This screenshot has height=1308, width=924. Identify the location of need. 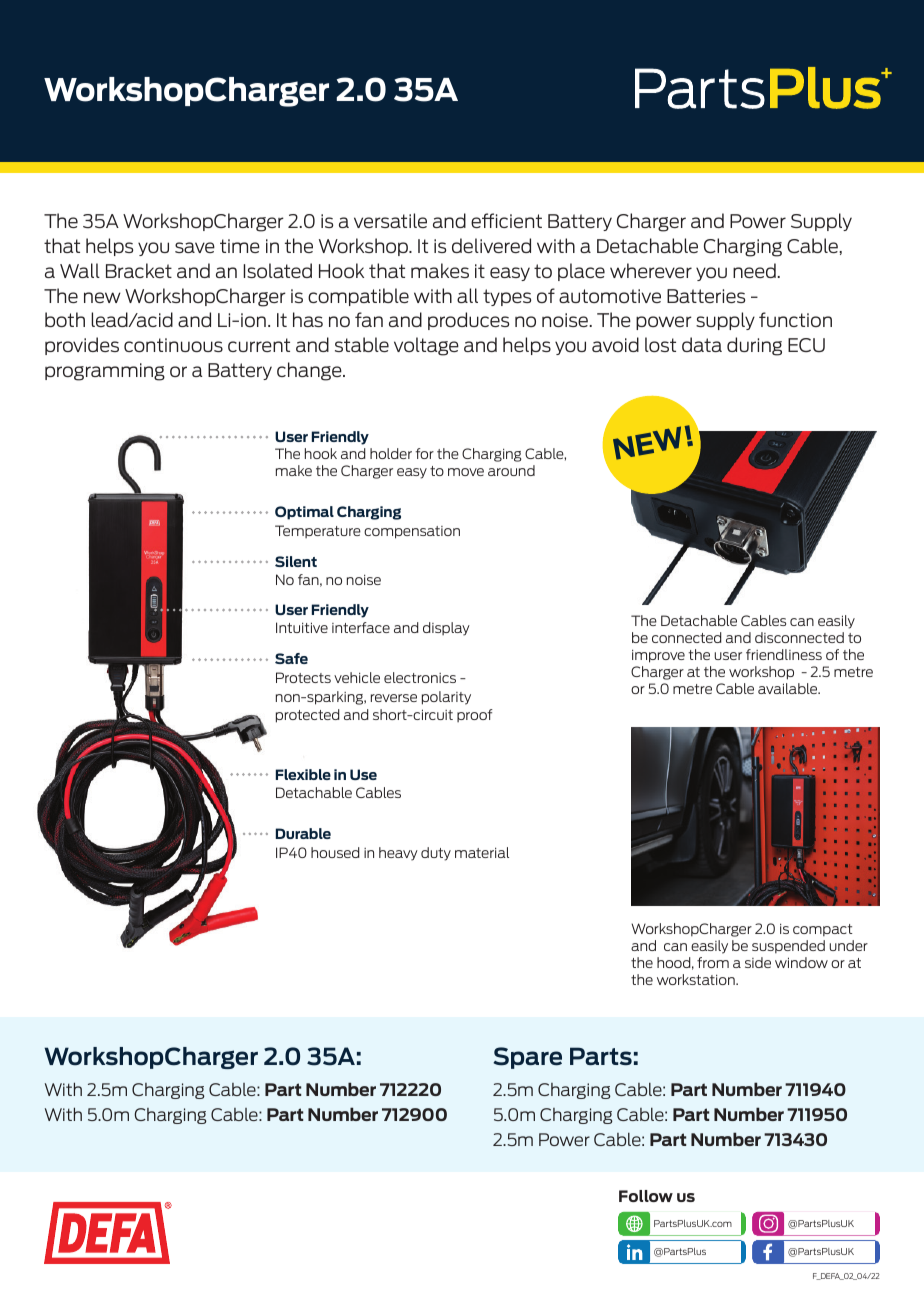
(755, 270).
